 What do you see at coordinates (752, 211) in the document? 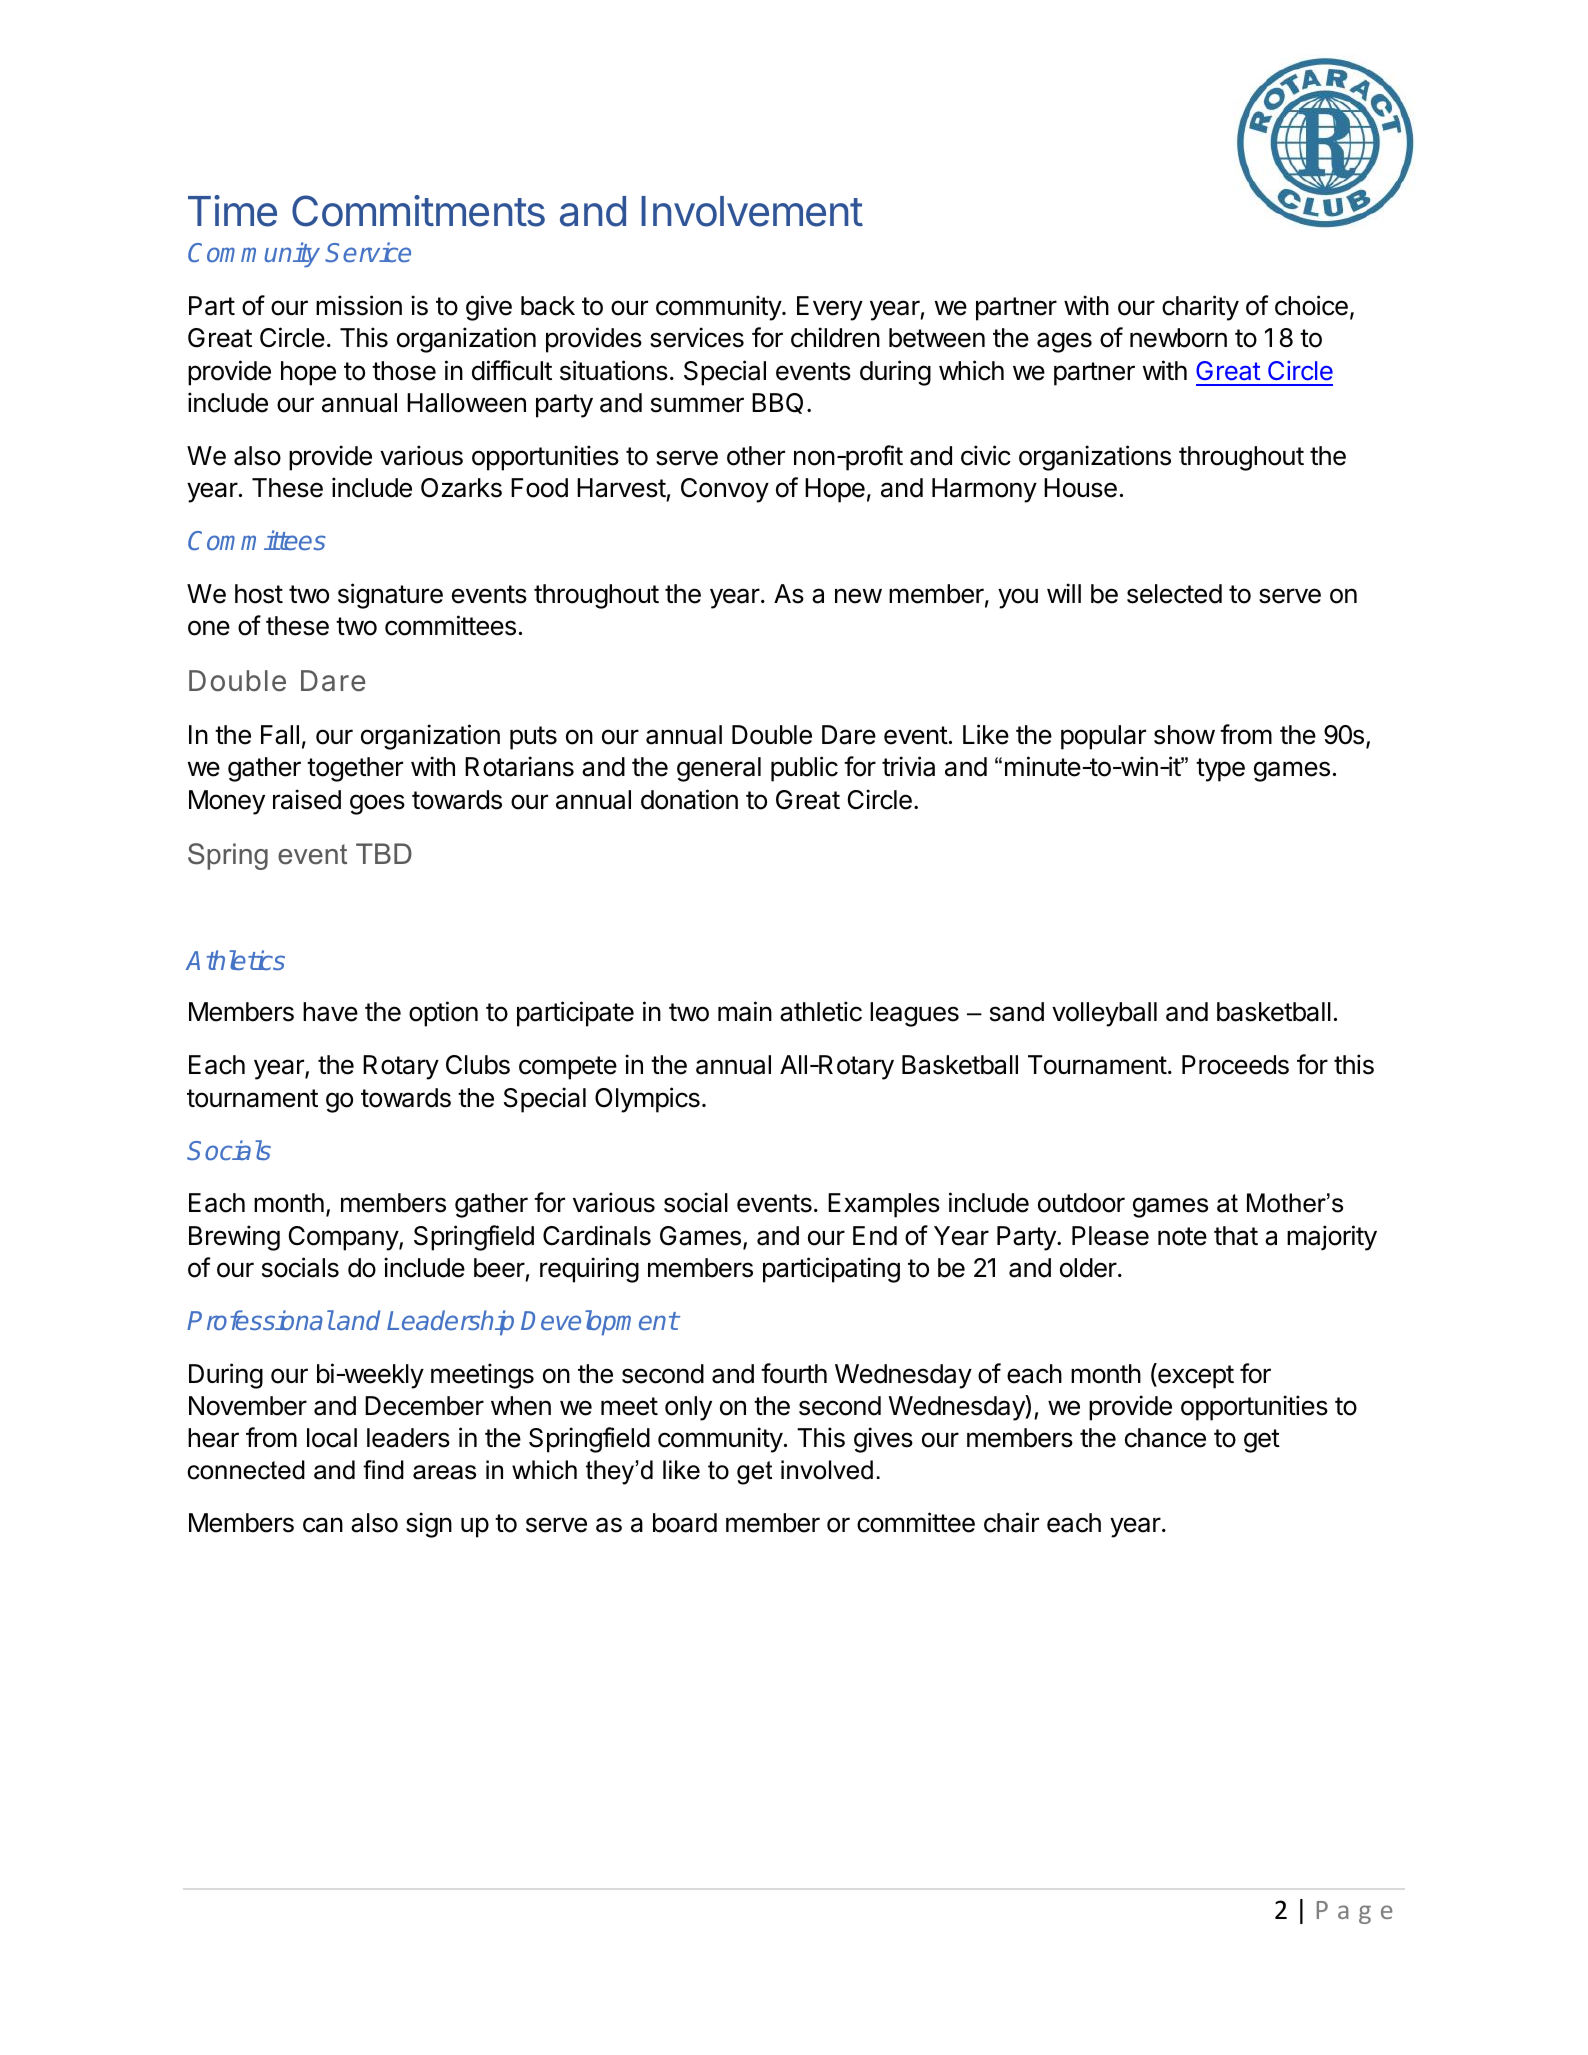
I see `Involvement` at bounding box center [752, 211].
